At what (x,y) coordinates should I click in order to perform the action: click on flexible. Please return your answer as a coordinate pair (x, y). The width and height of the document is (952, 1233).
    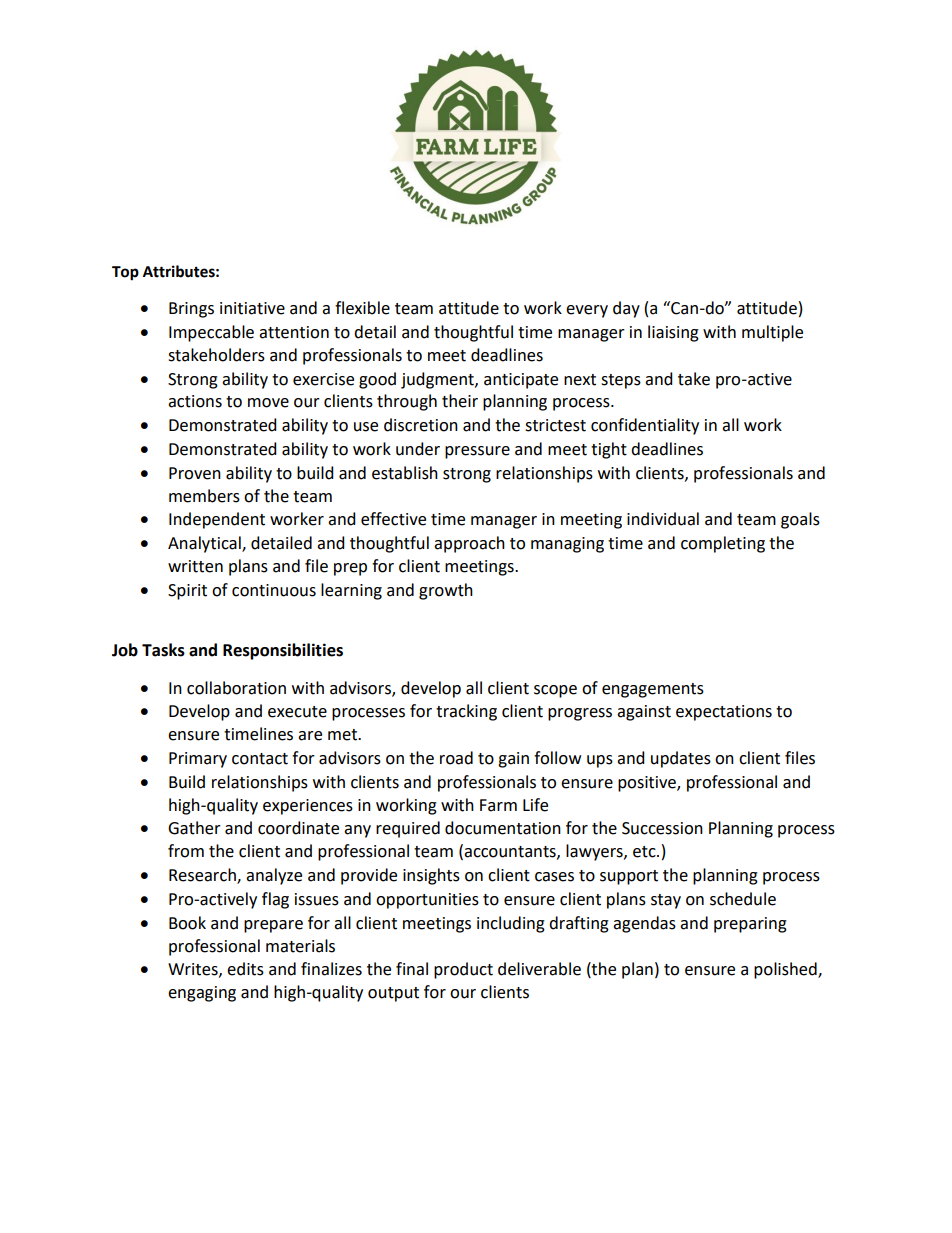
    Looking at the image, I should click on (362, 308).
